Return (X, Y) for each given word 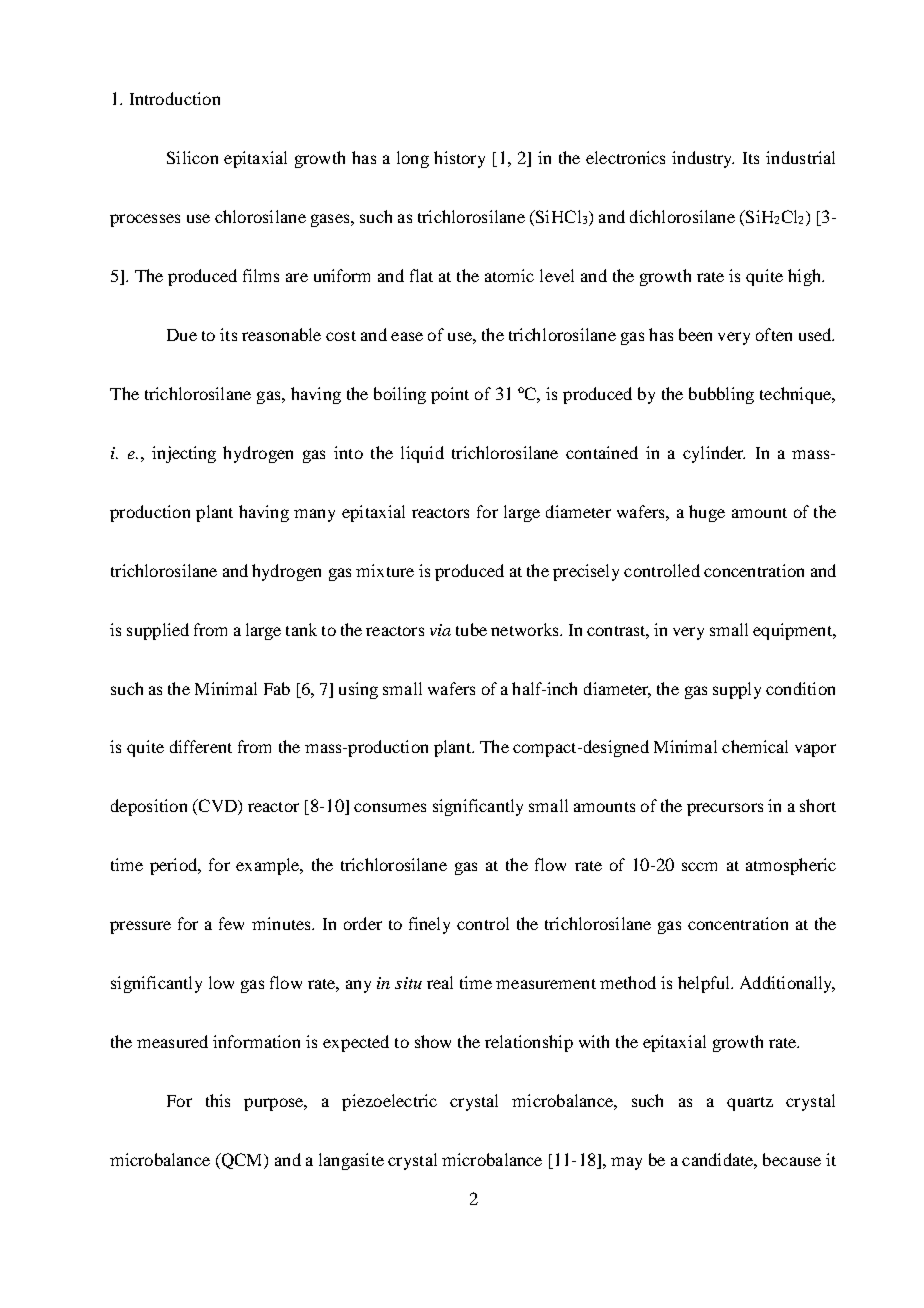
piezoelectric (389, 1102)
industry (703, 159)
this (218, 1100)
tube (471, 629)
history (459, 159)
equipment (793, 631)
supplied (158, 631)
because (792, 1159)
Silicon (192, 157)
